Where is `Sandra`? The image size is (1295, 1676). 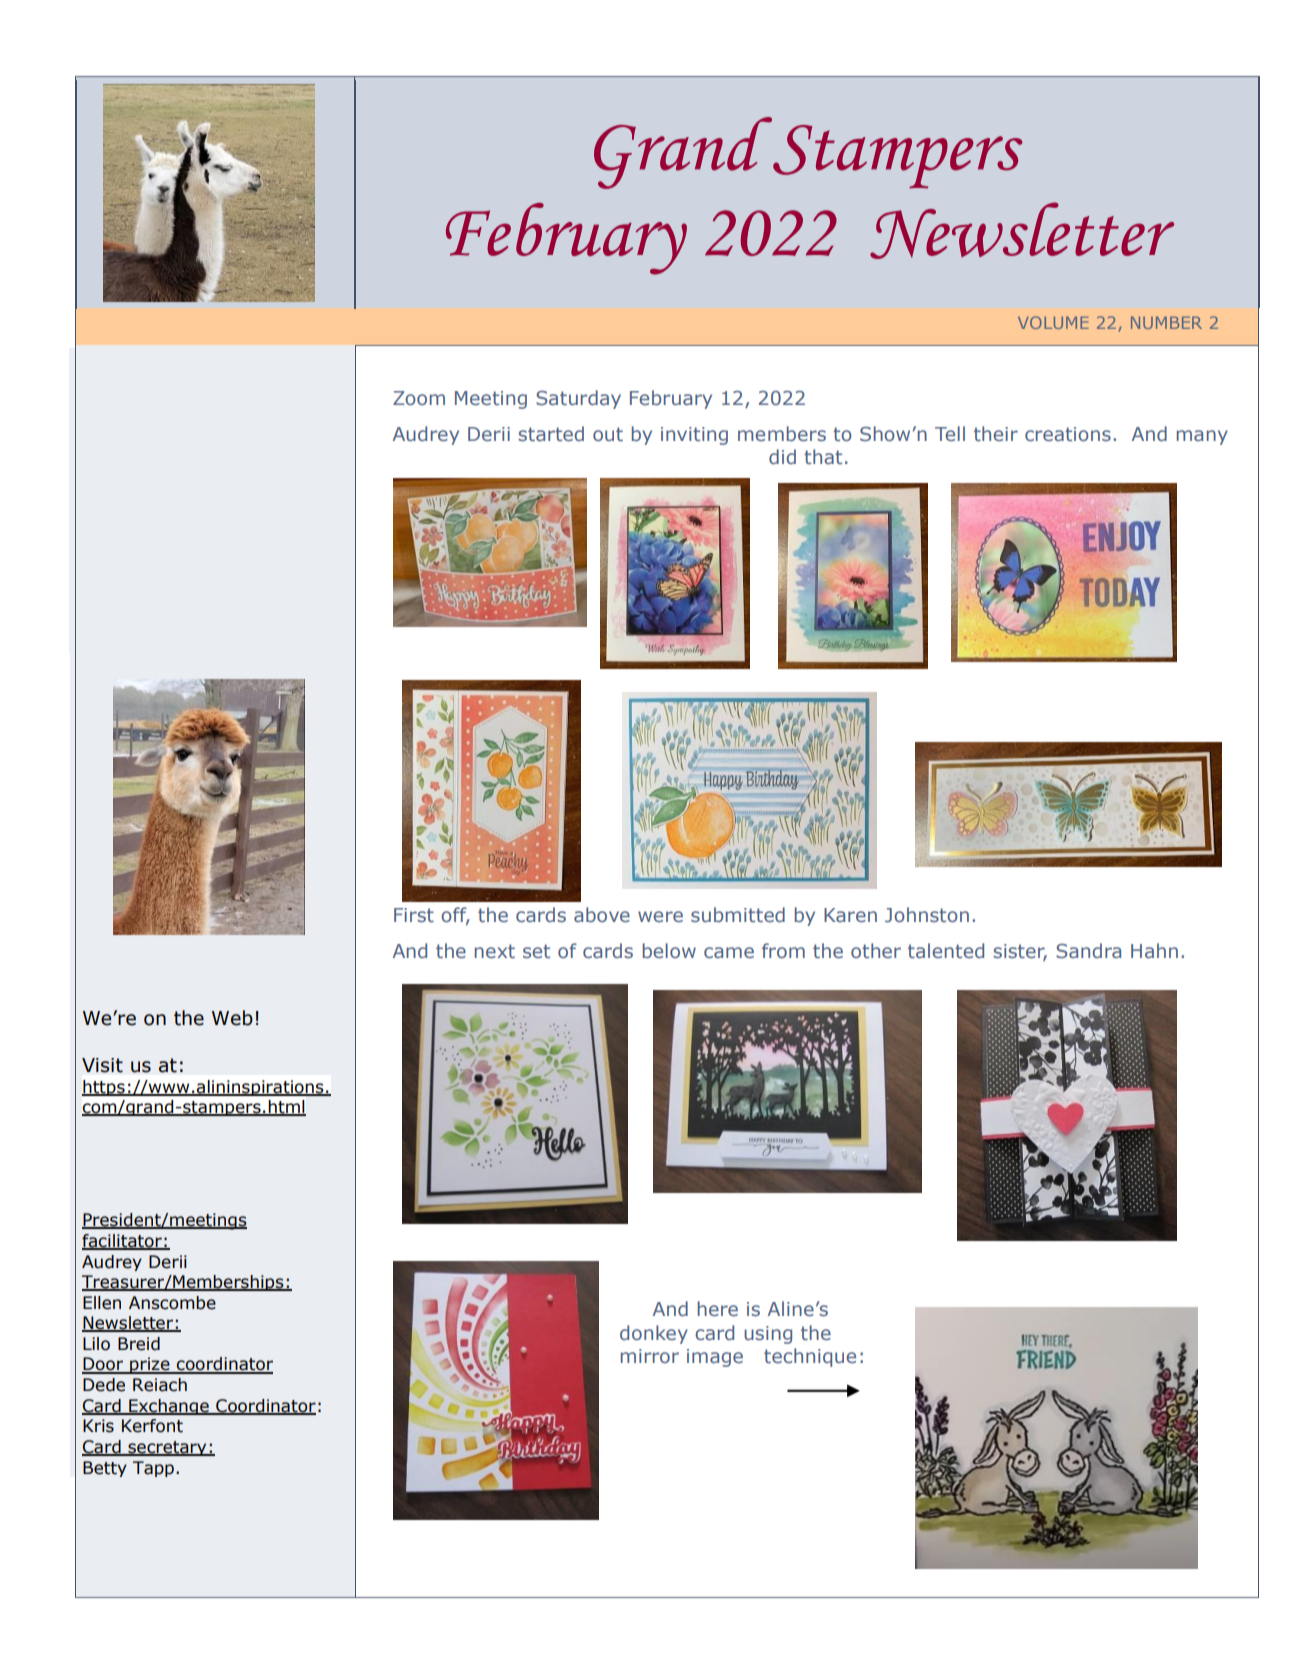
Sandra is located at coordinates (1088, 951).
